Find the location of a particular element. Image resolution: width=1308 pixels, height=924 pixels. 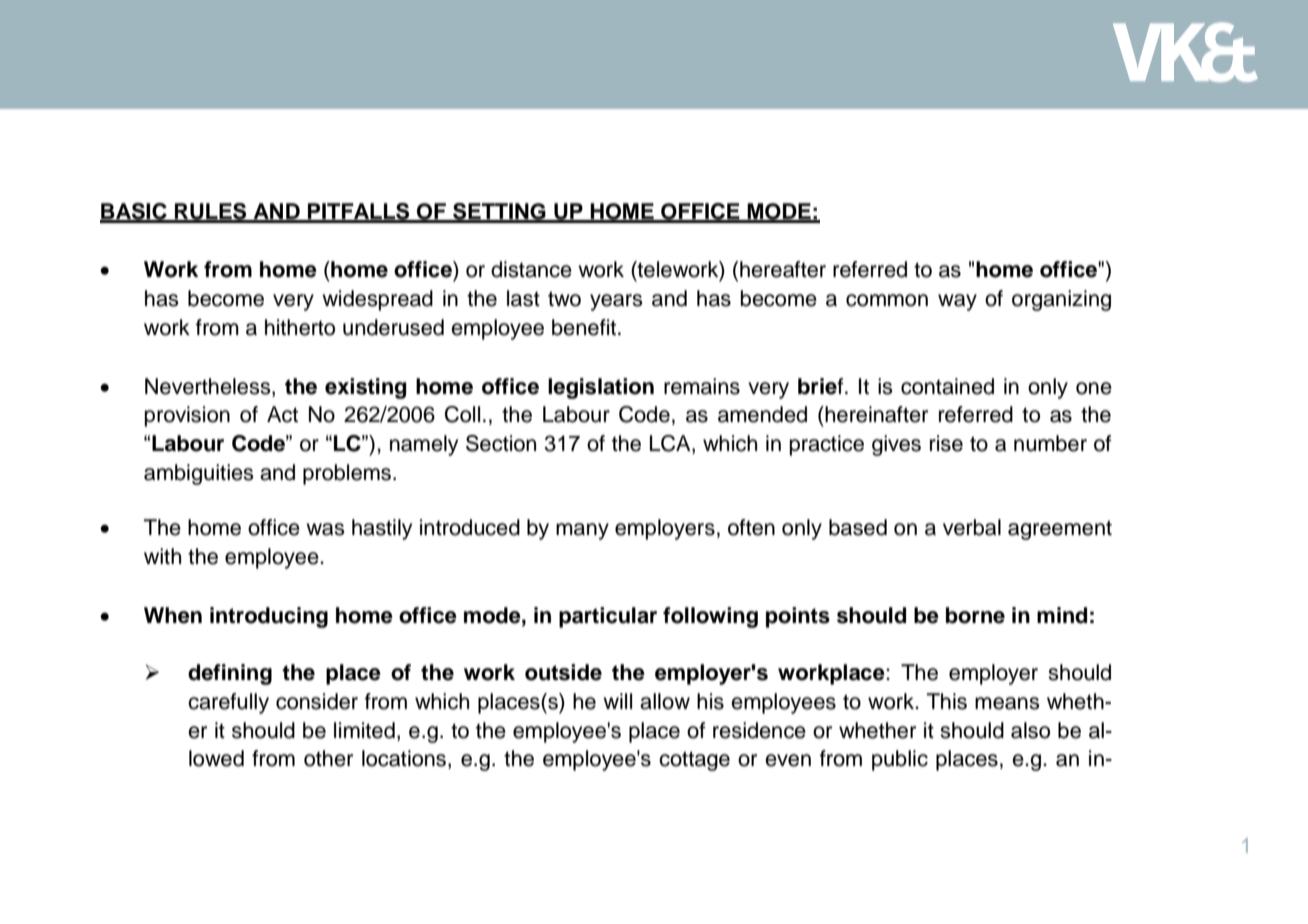

years is located at coordinates (616, 302).
